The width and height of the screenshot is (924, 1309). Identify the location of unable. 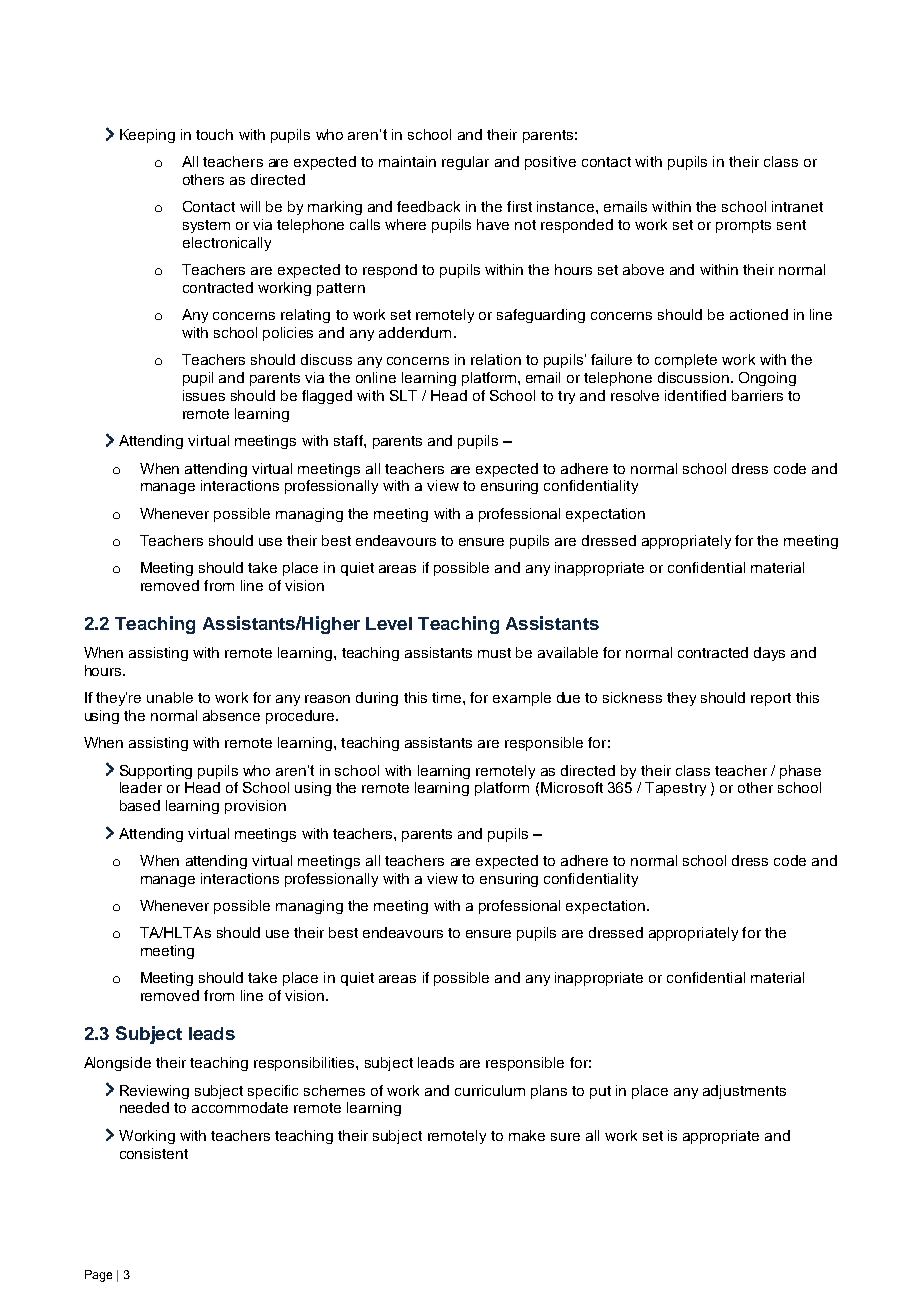
(170, 697).
